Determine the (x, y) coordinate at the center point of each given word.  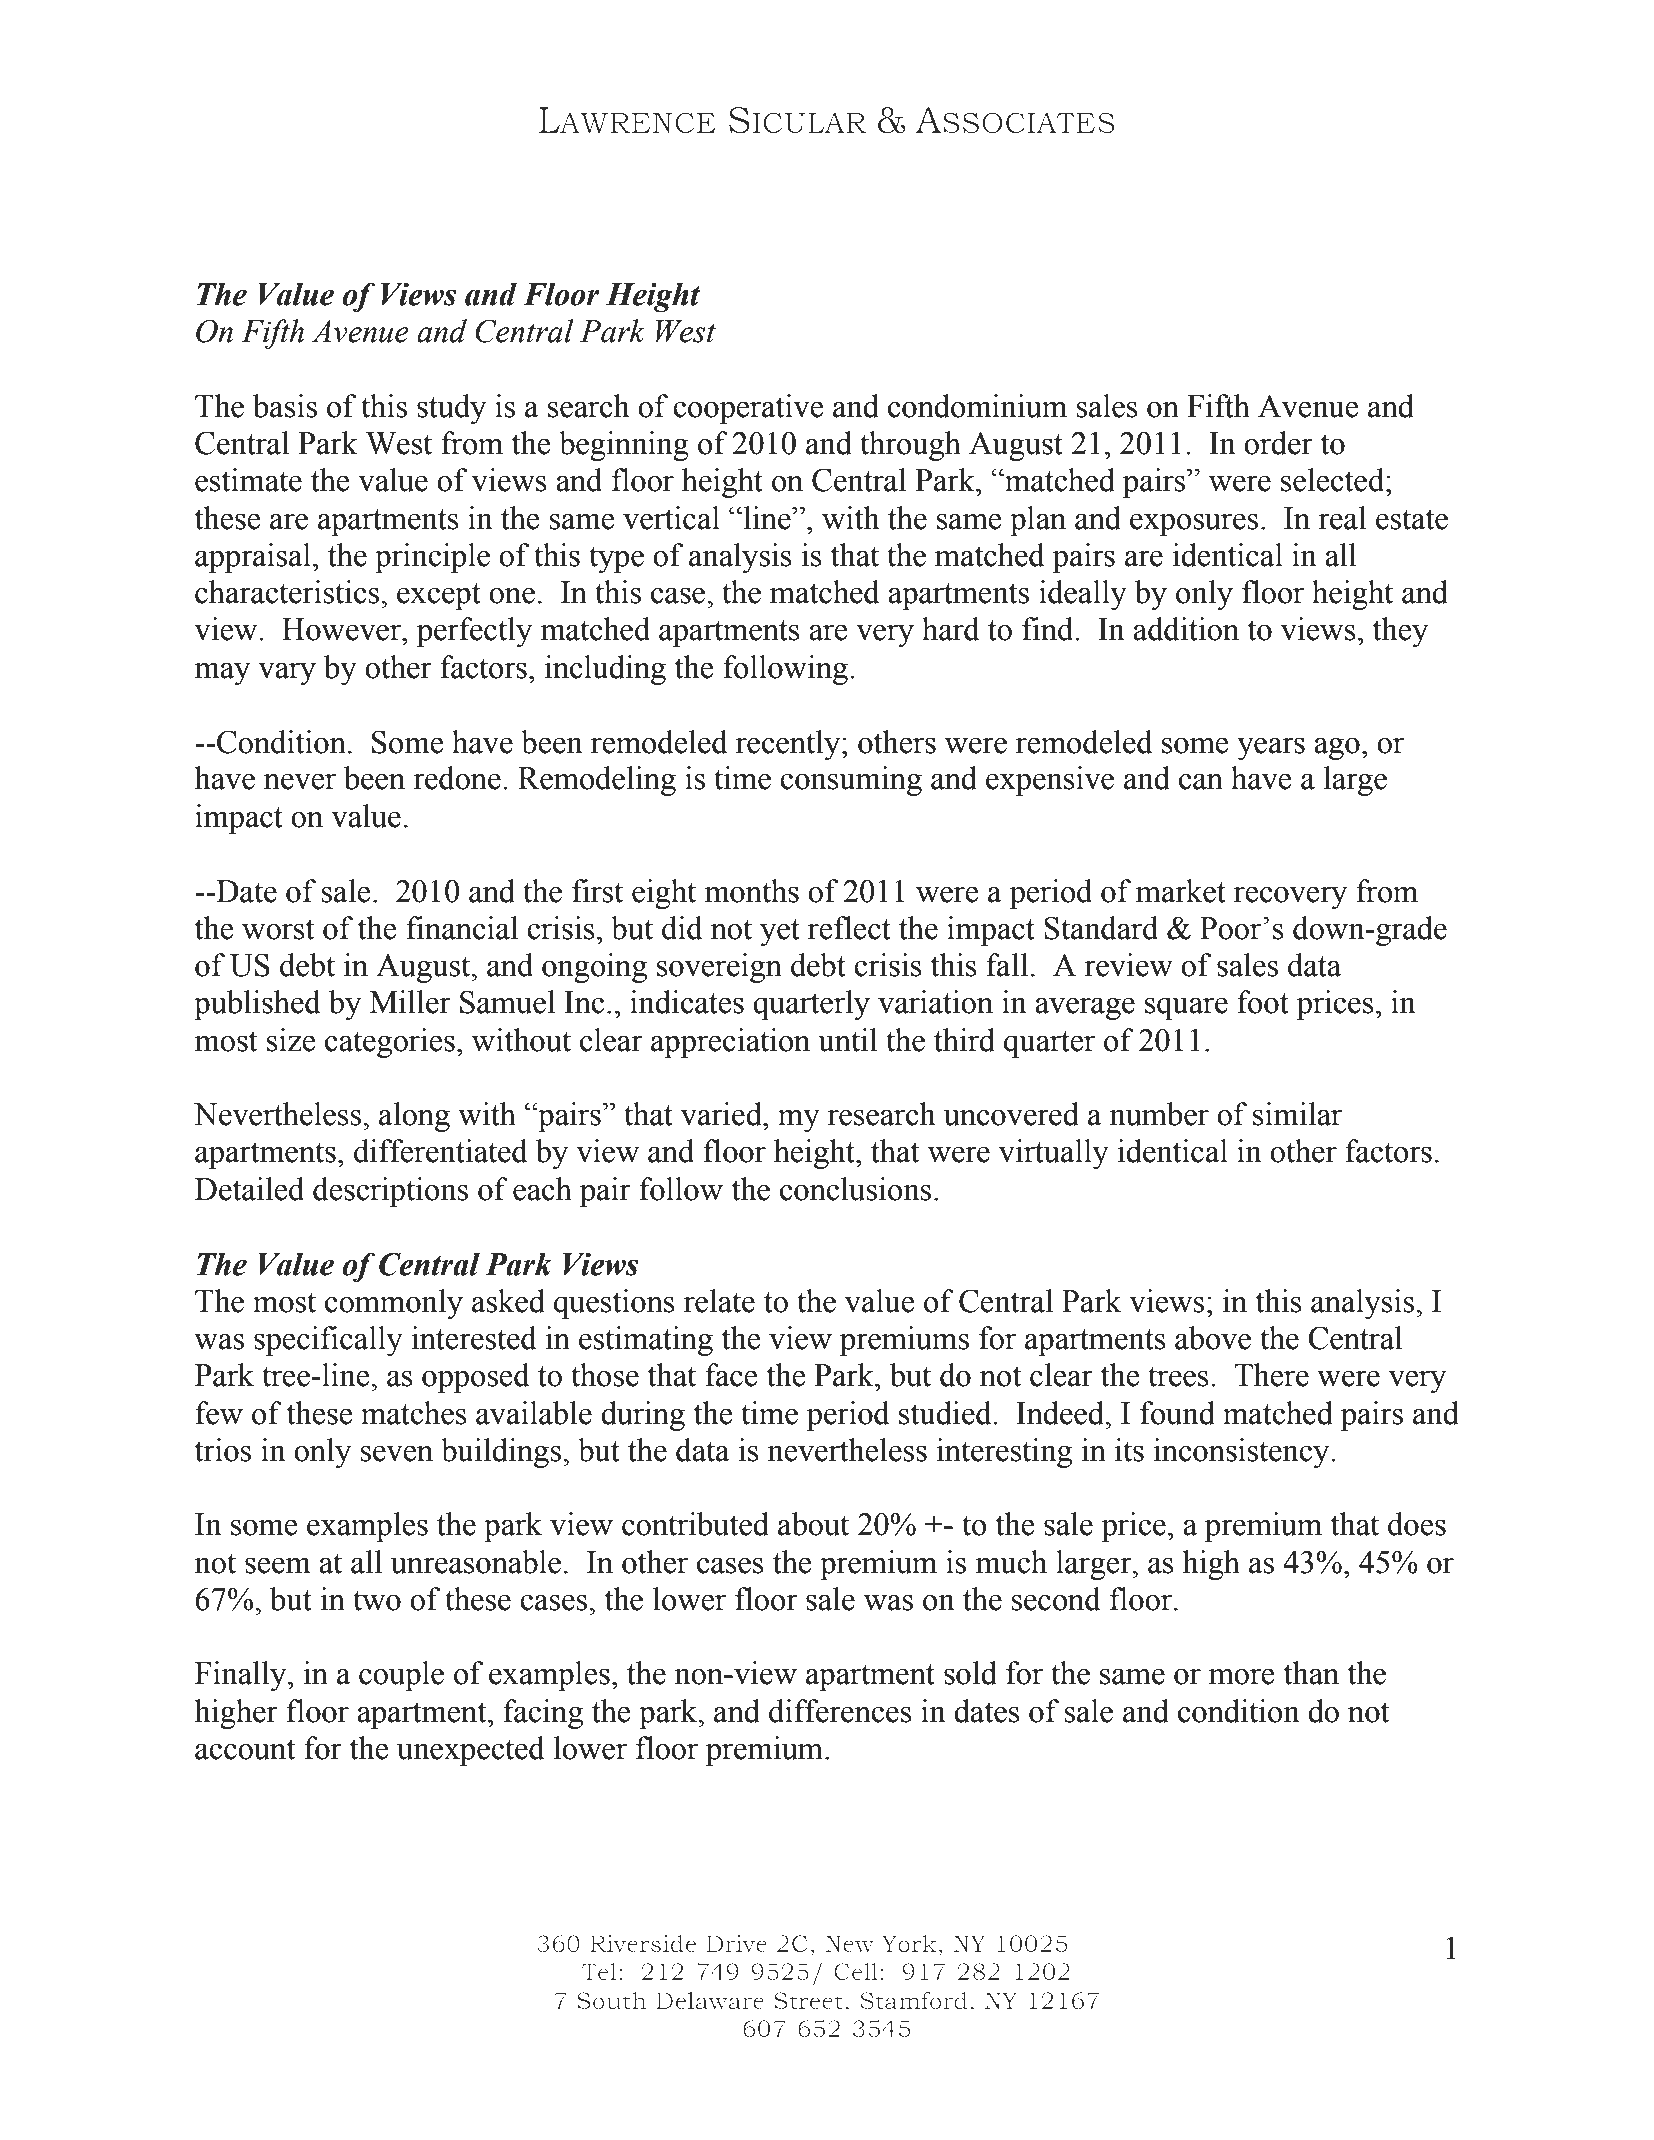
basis (285, 406)
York (909, 1943)
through (910, 446)
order (1278, 443)
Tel (599, 1972)
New (849, 1943)
